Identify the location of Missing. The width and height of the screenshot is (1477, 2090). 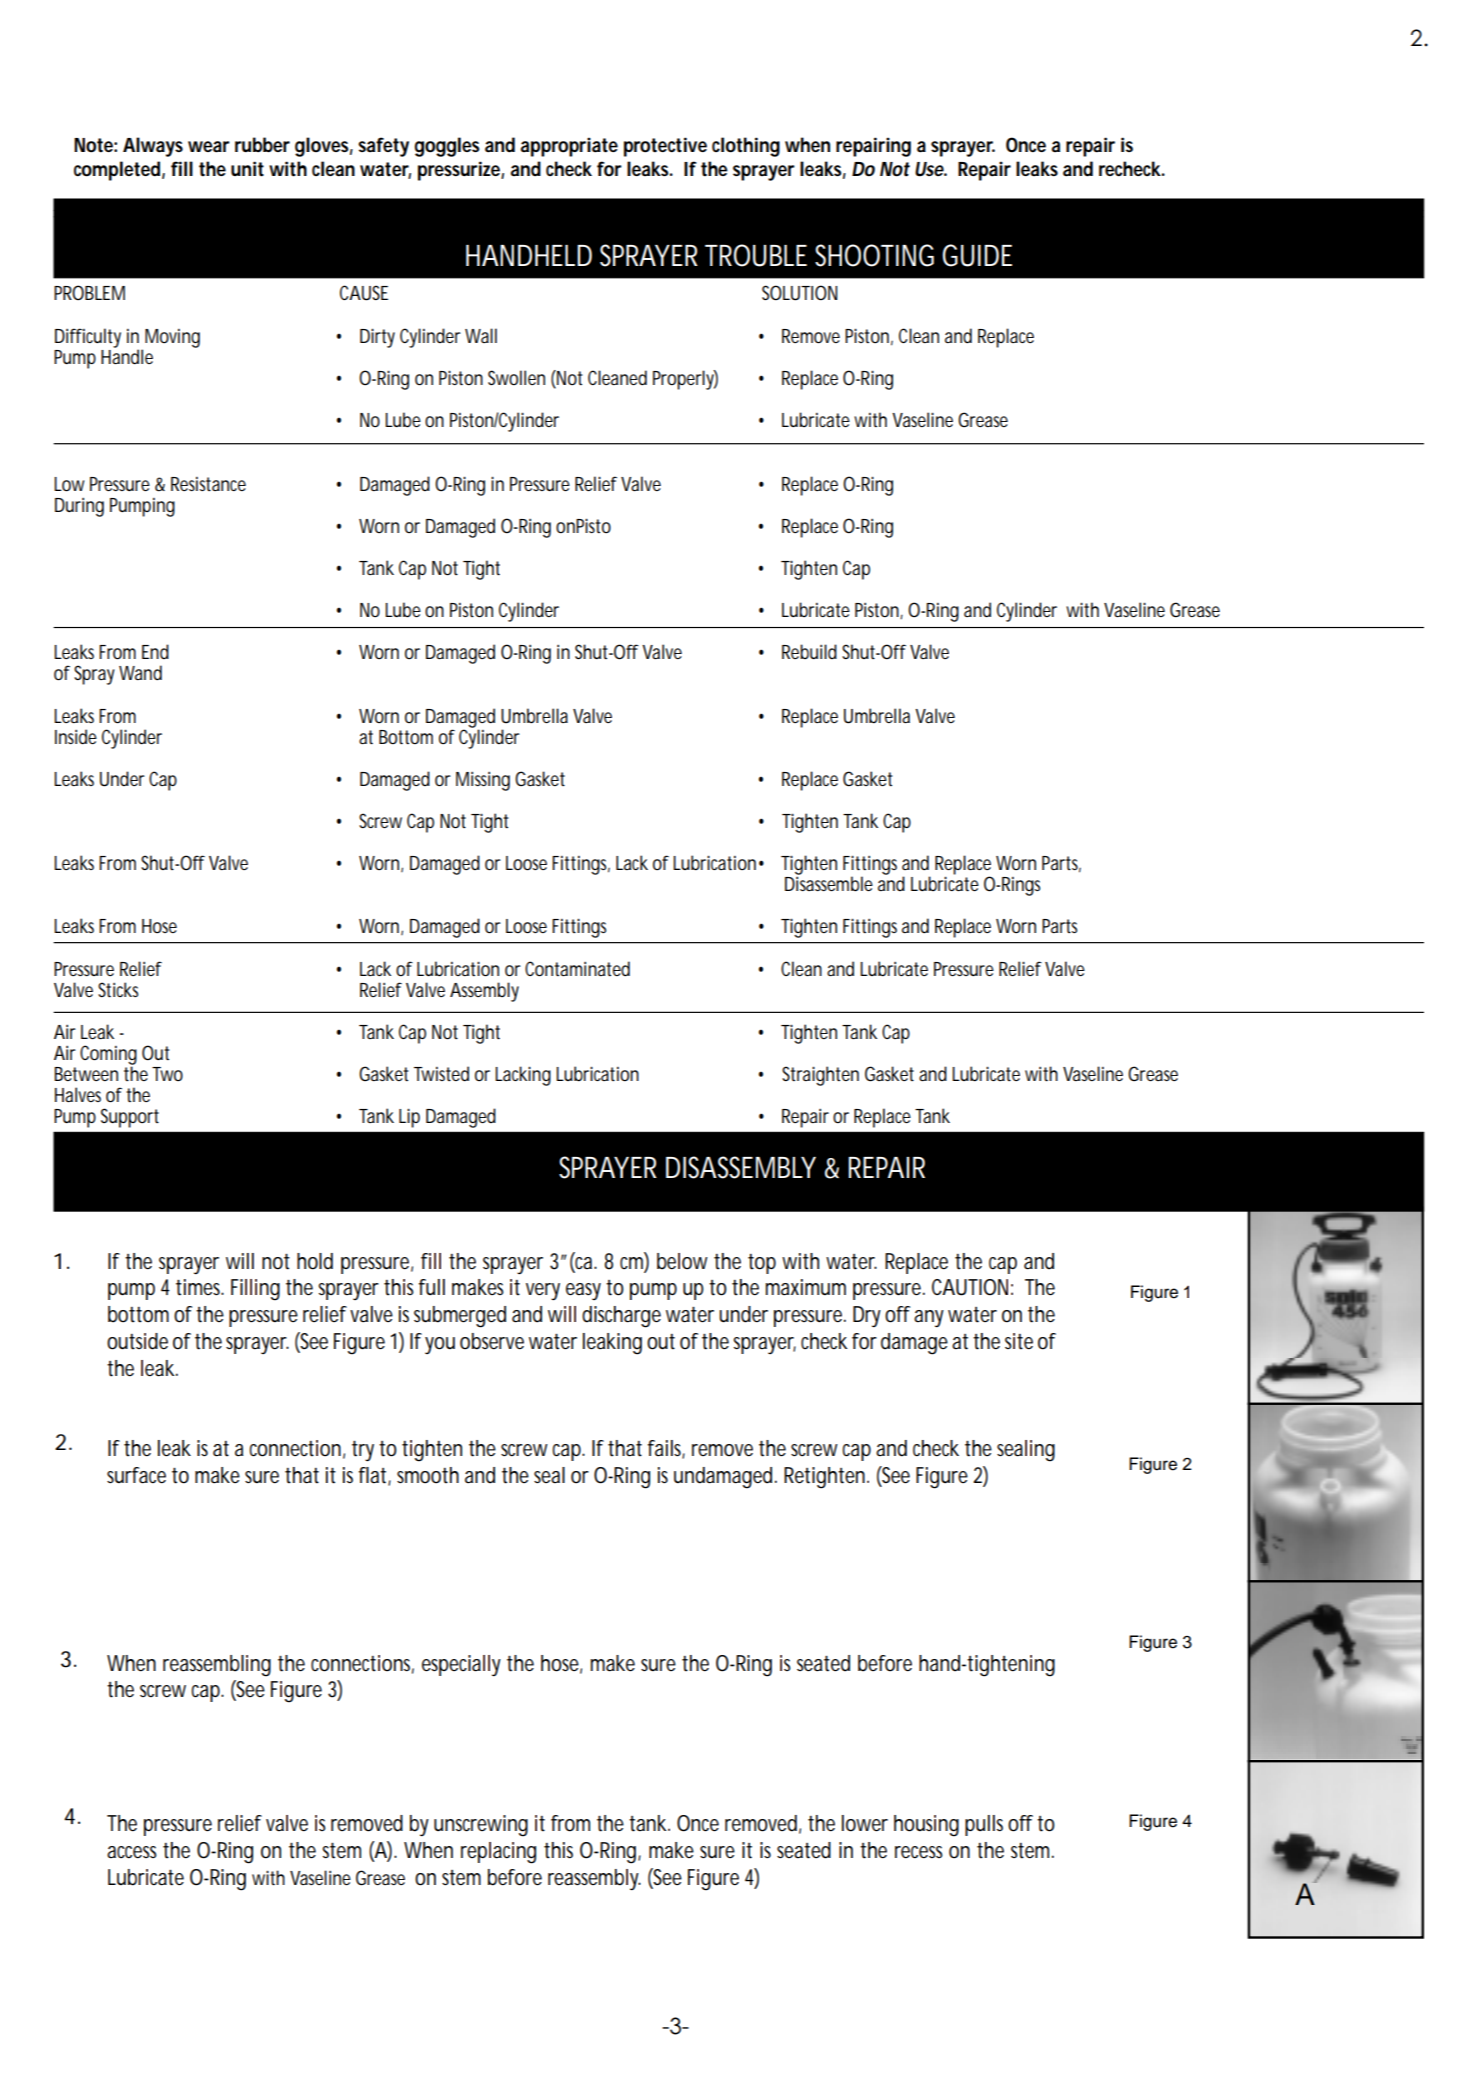
(483, 781).
